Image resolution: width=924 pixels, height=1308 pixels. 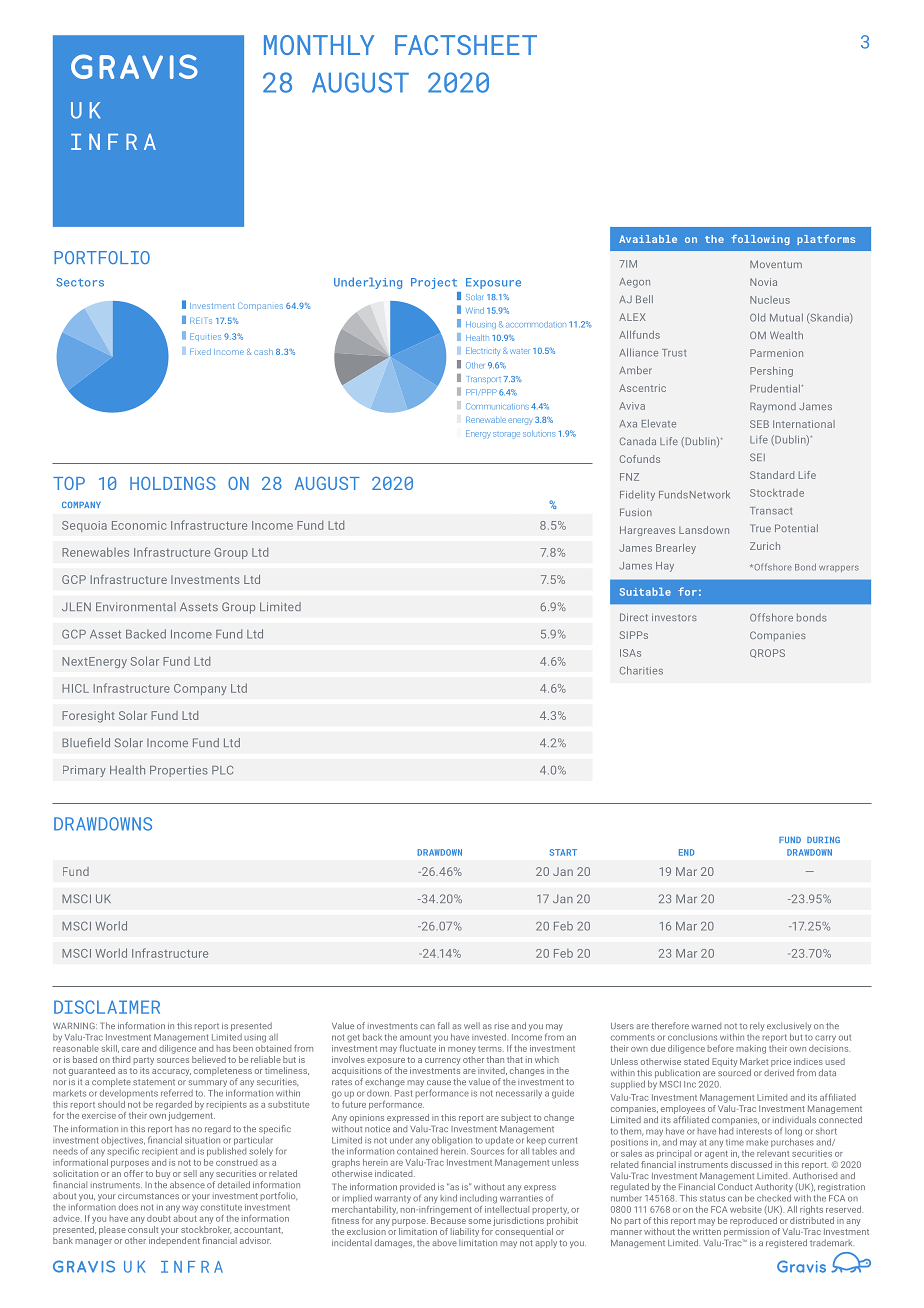 I want to click on Environmental, so click(x=136, y=606).
